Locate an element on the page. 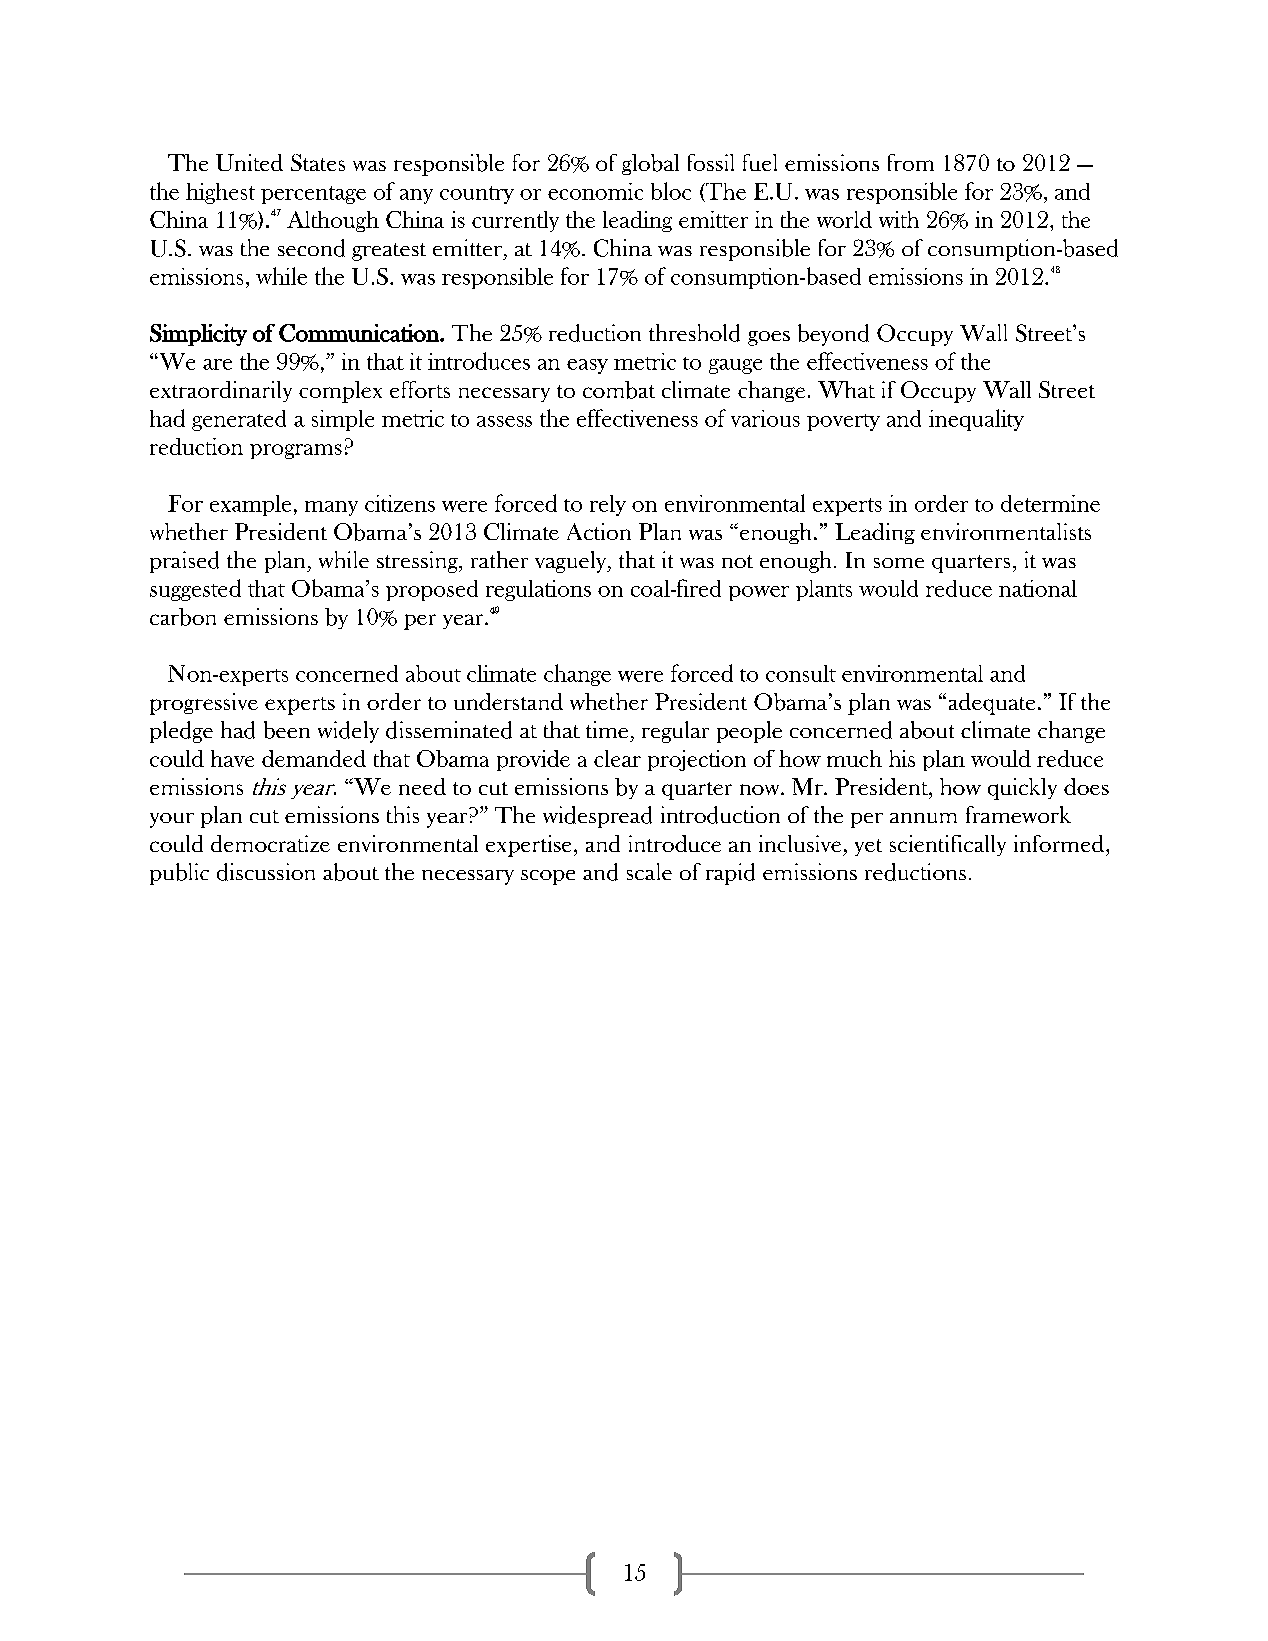 The height and width of the image is (1641, 1268). democratize is located at coordinates (270, 843).
